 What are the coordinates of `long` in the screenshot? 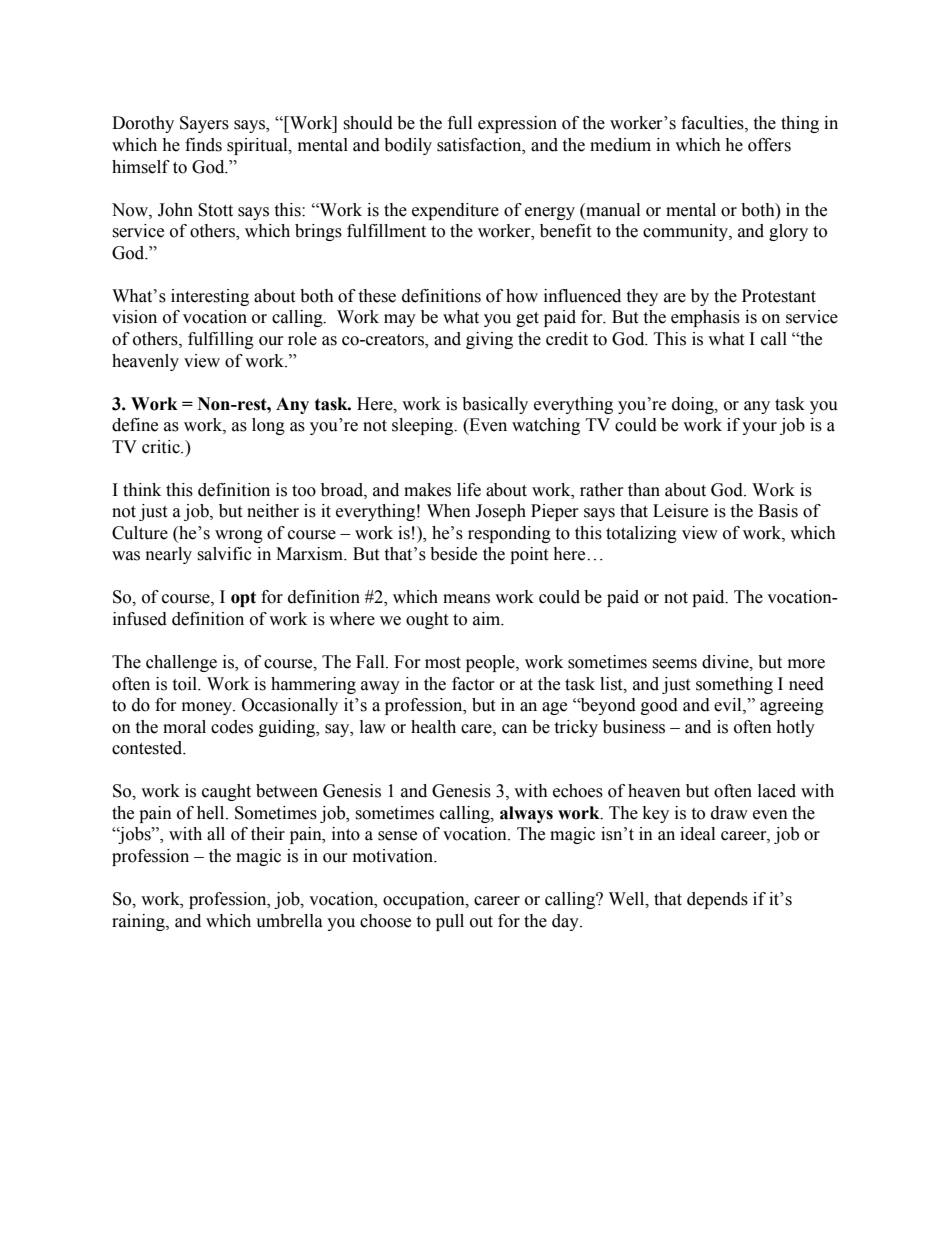 It's located at (268, 426).
